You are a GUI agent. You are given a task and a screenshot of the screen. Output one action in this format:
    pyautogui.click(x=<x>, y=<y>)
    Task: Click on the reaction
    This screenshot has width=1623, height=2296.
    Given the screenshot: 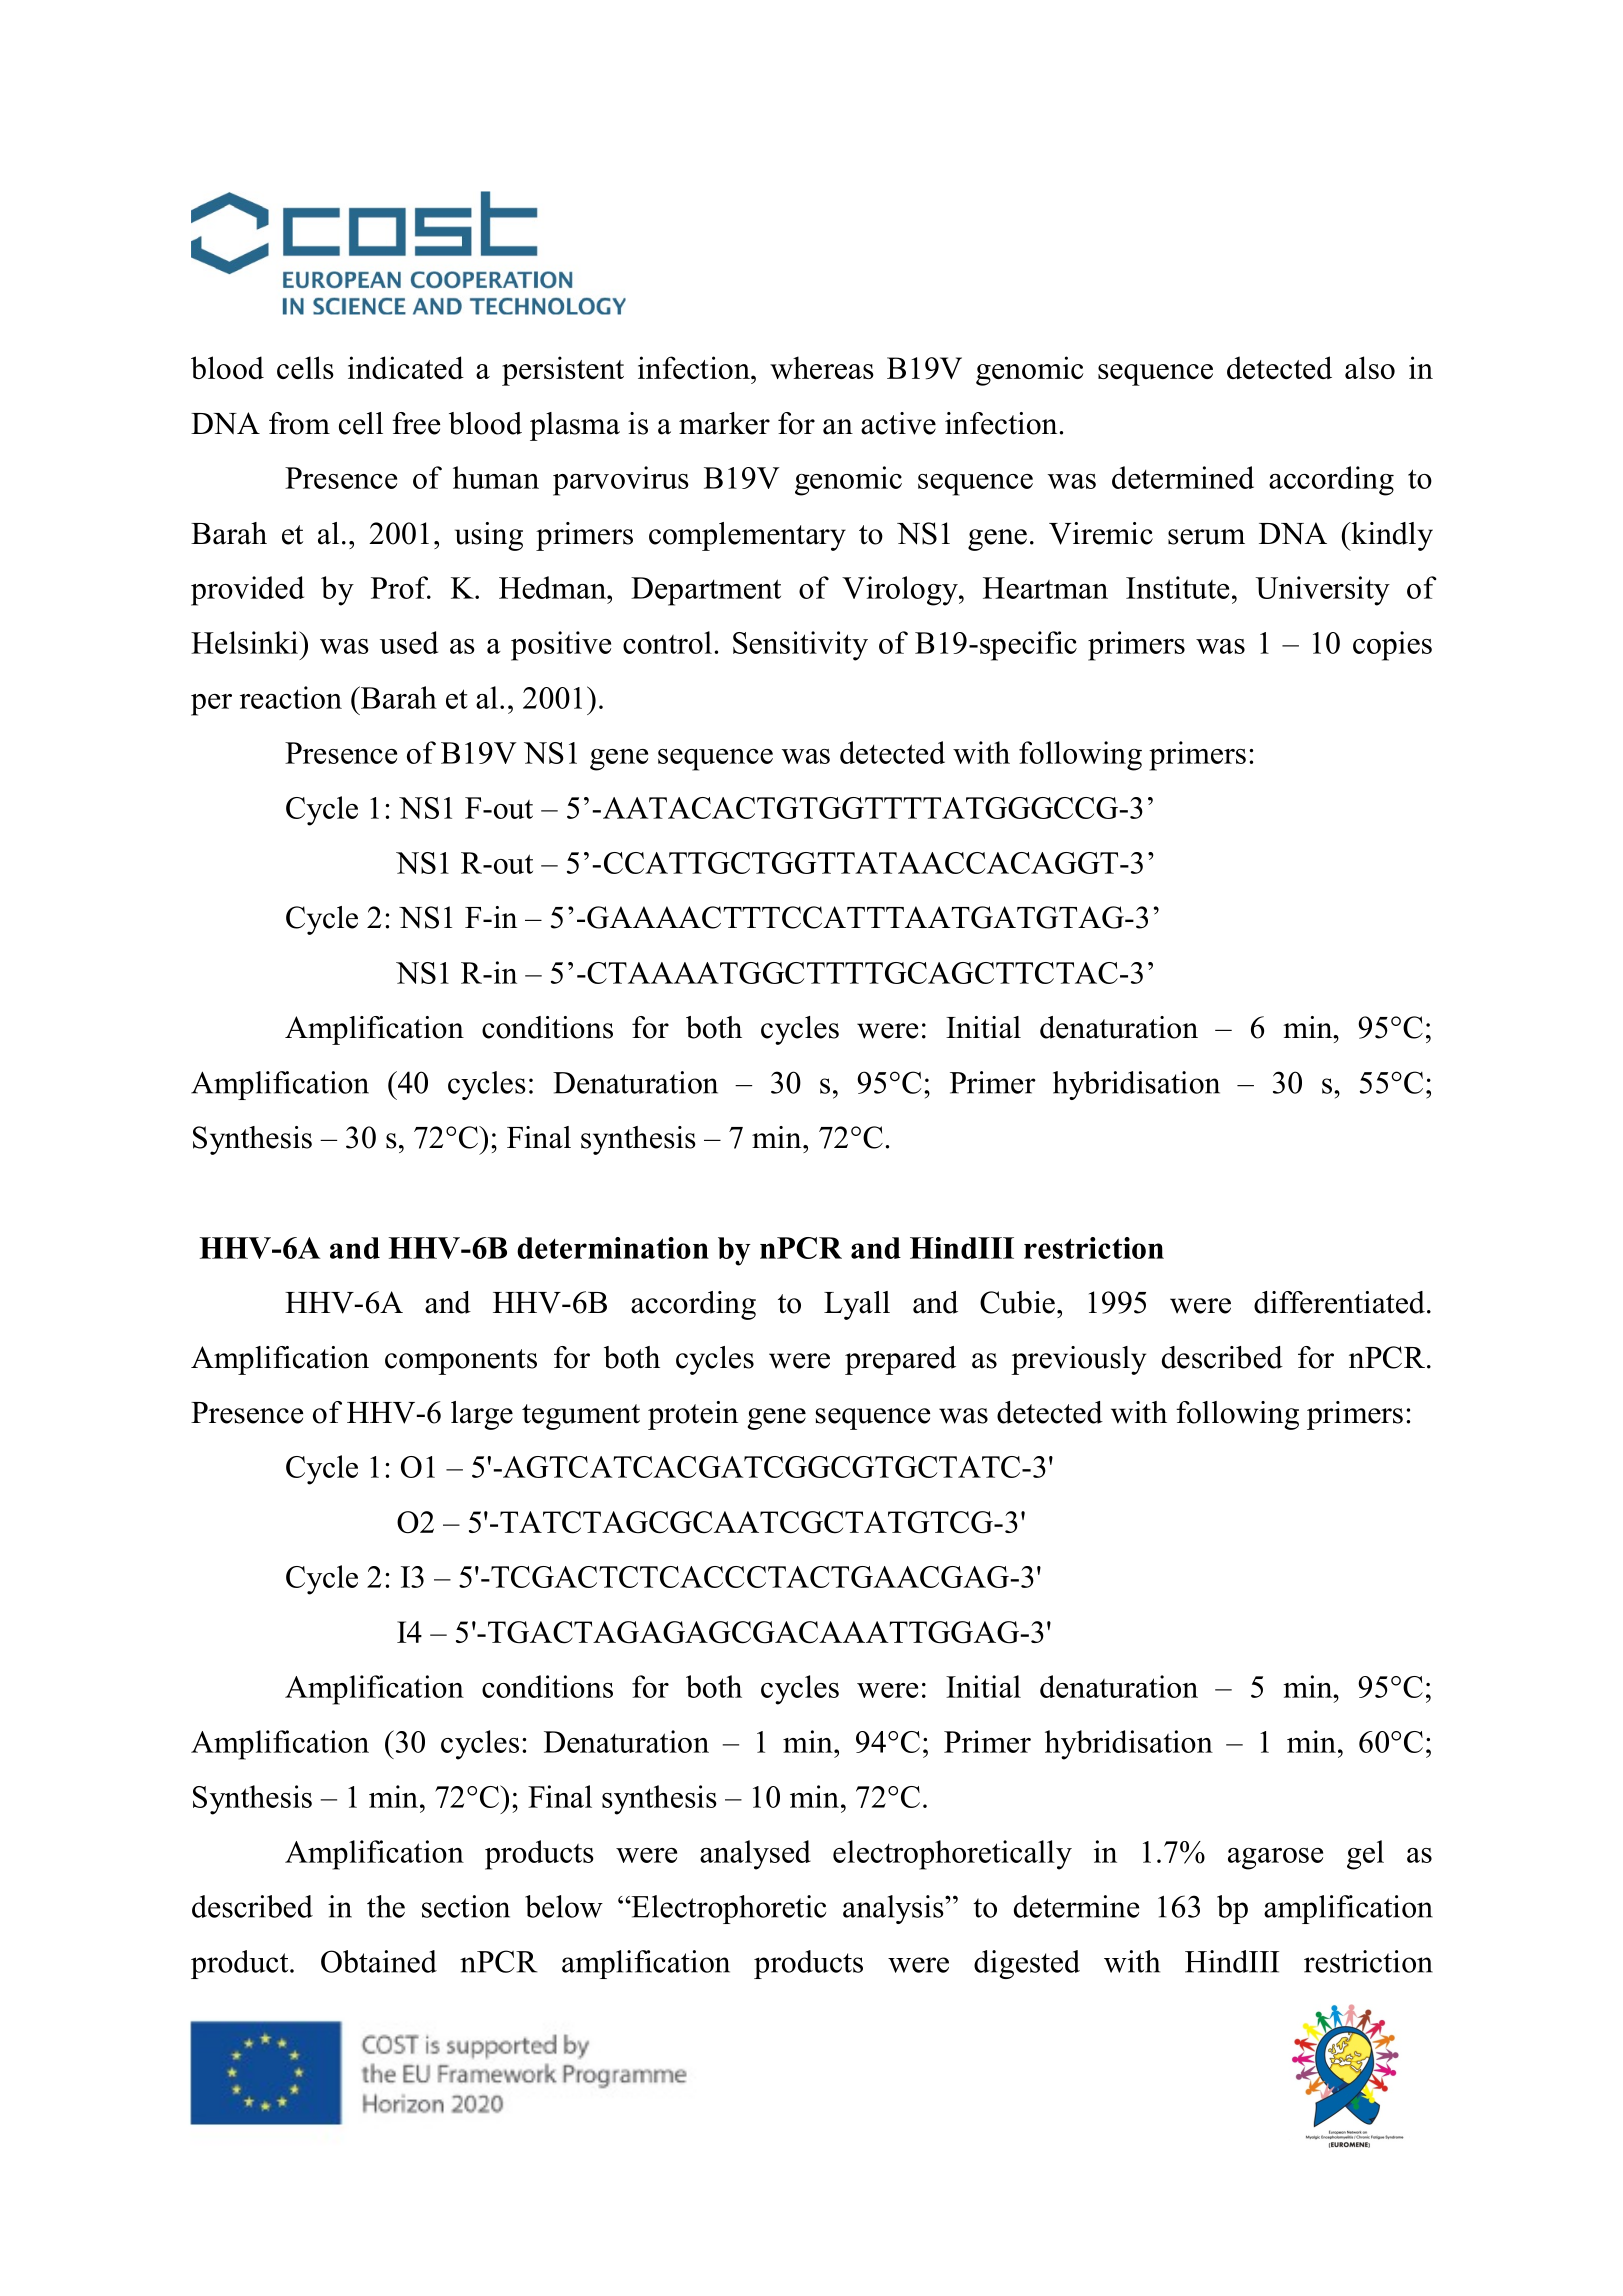 What is the action you would take?
    pyautogui.click(x=291, y=697)
